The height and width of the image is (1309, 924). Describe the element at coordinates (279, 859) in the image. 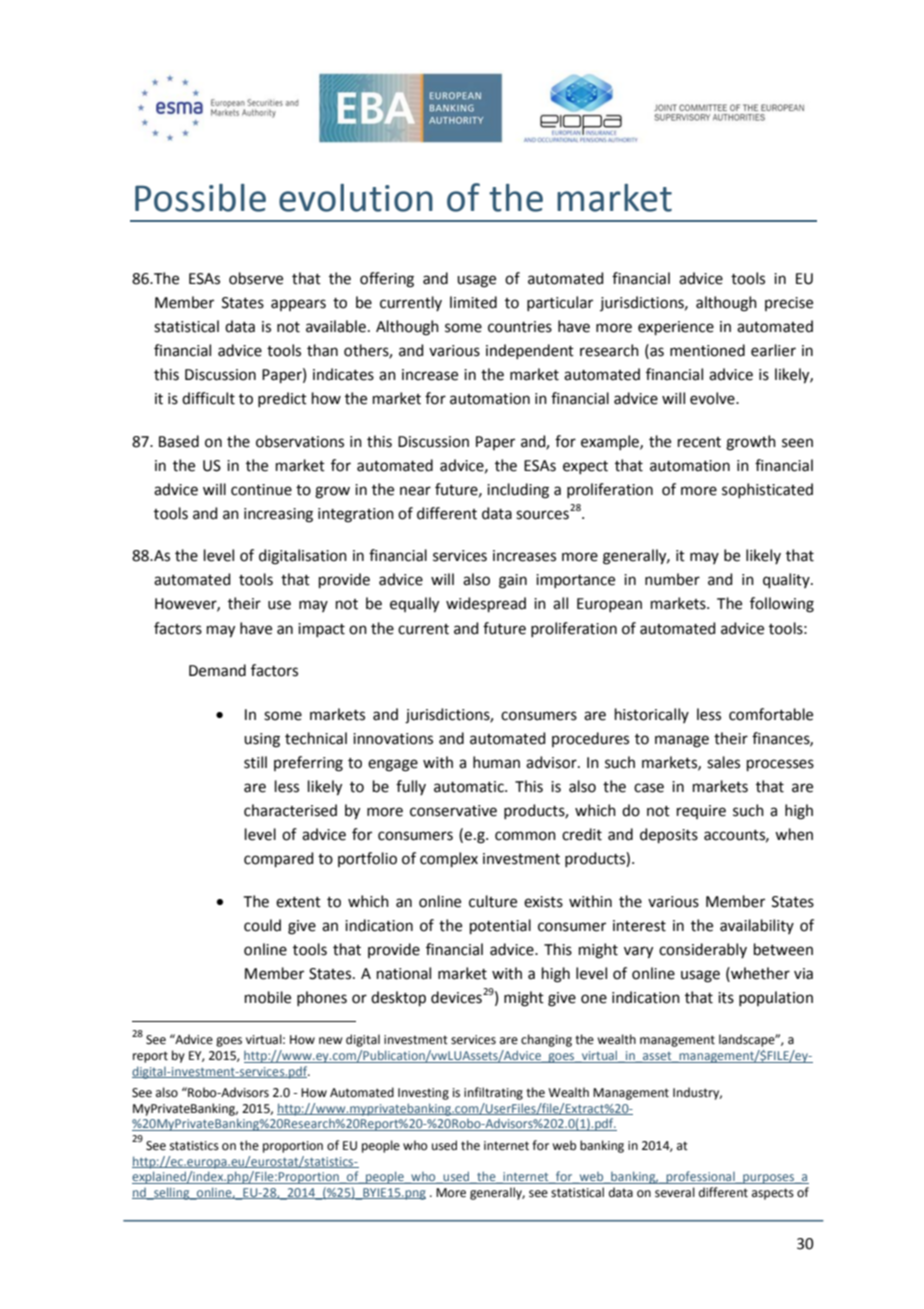

I see `compared` at that location.
